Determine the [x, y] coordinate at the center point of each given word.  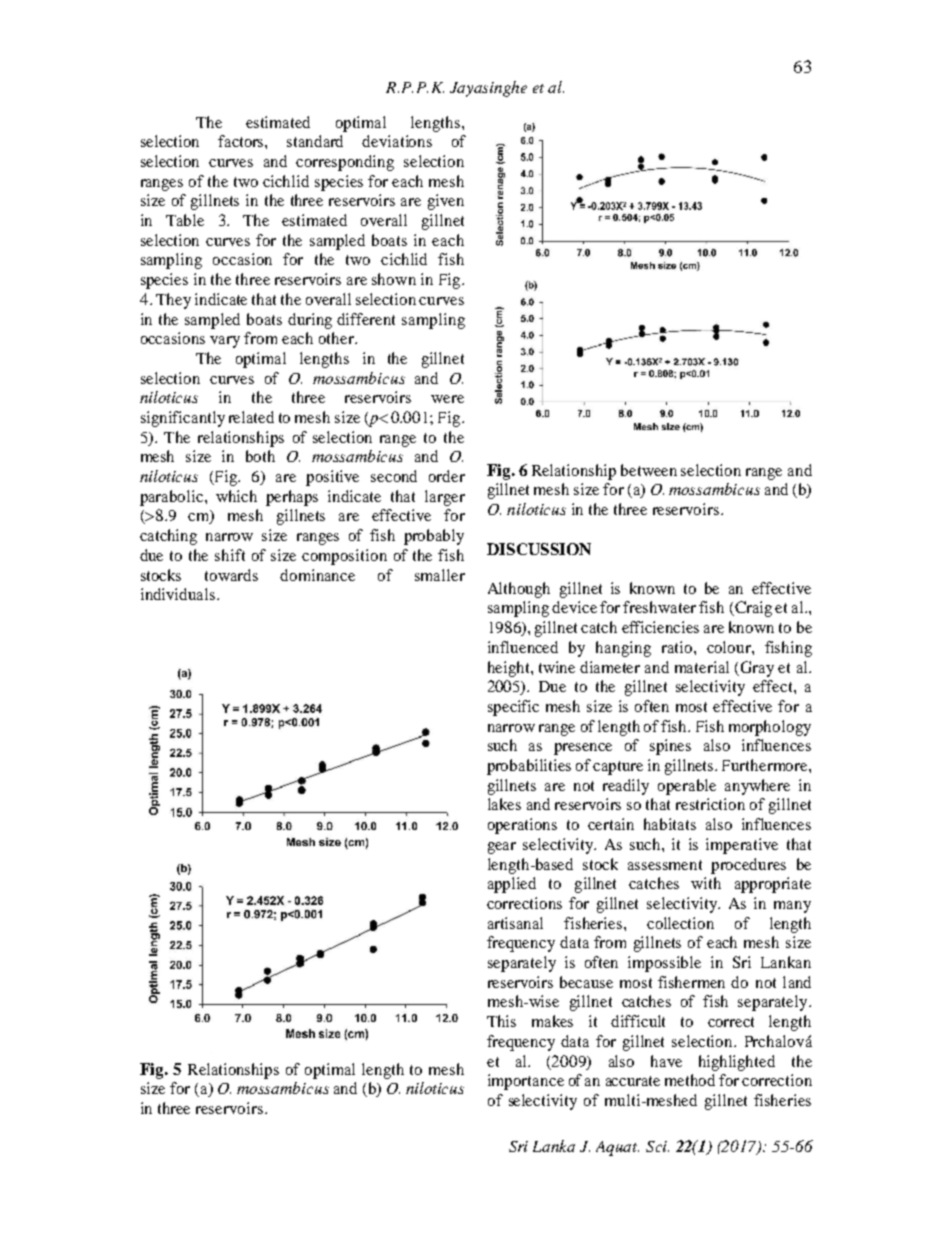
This [501, 1021]
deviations [397, 141]
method [690, 1080]
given [446, 202]
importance [526, 1082]
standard [315, 141]
